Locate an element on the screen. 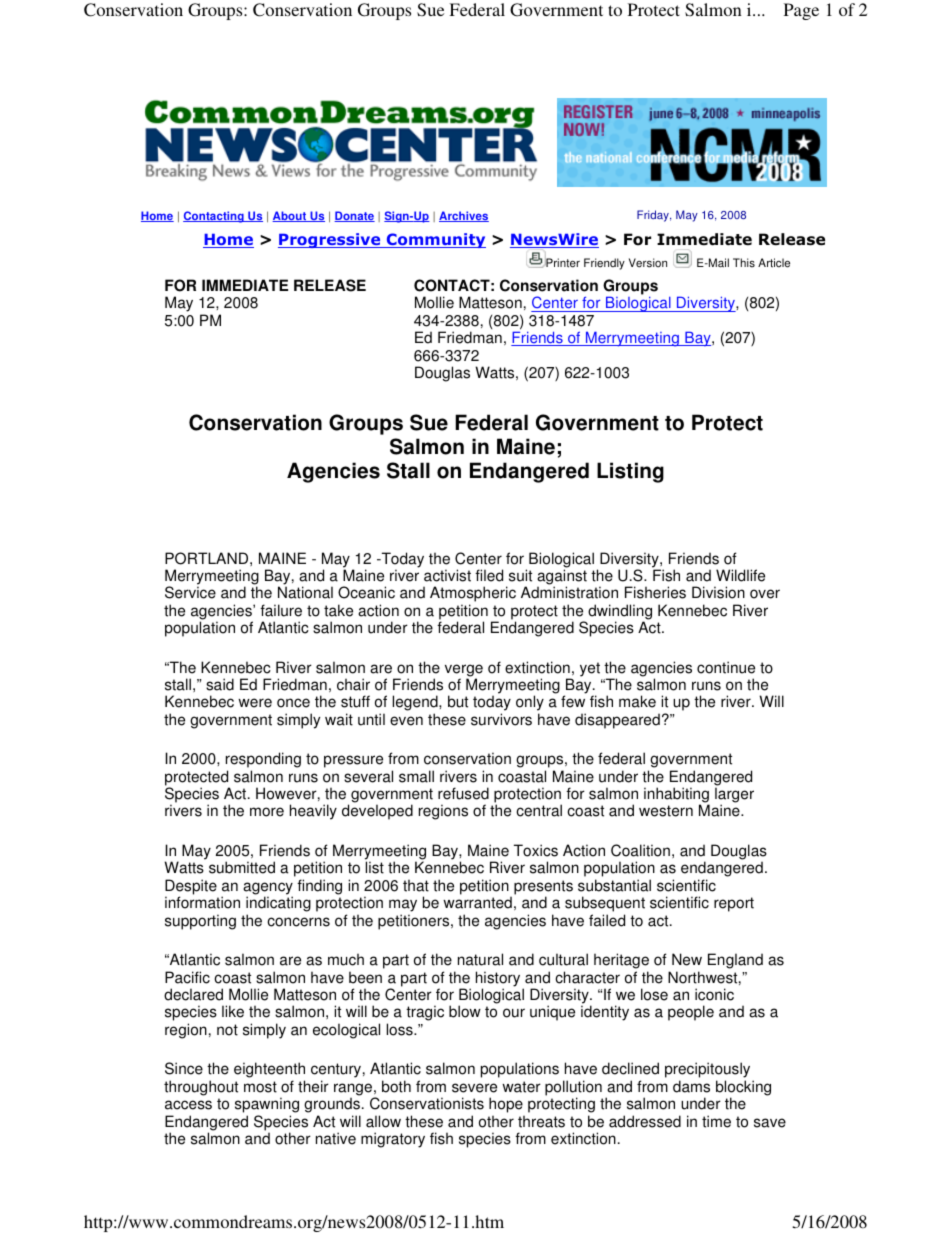  larger is located at coordinates (734, 796).
